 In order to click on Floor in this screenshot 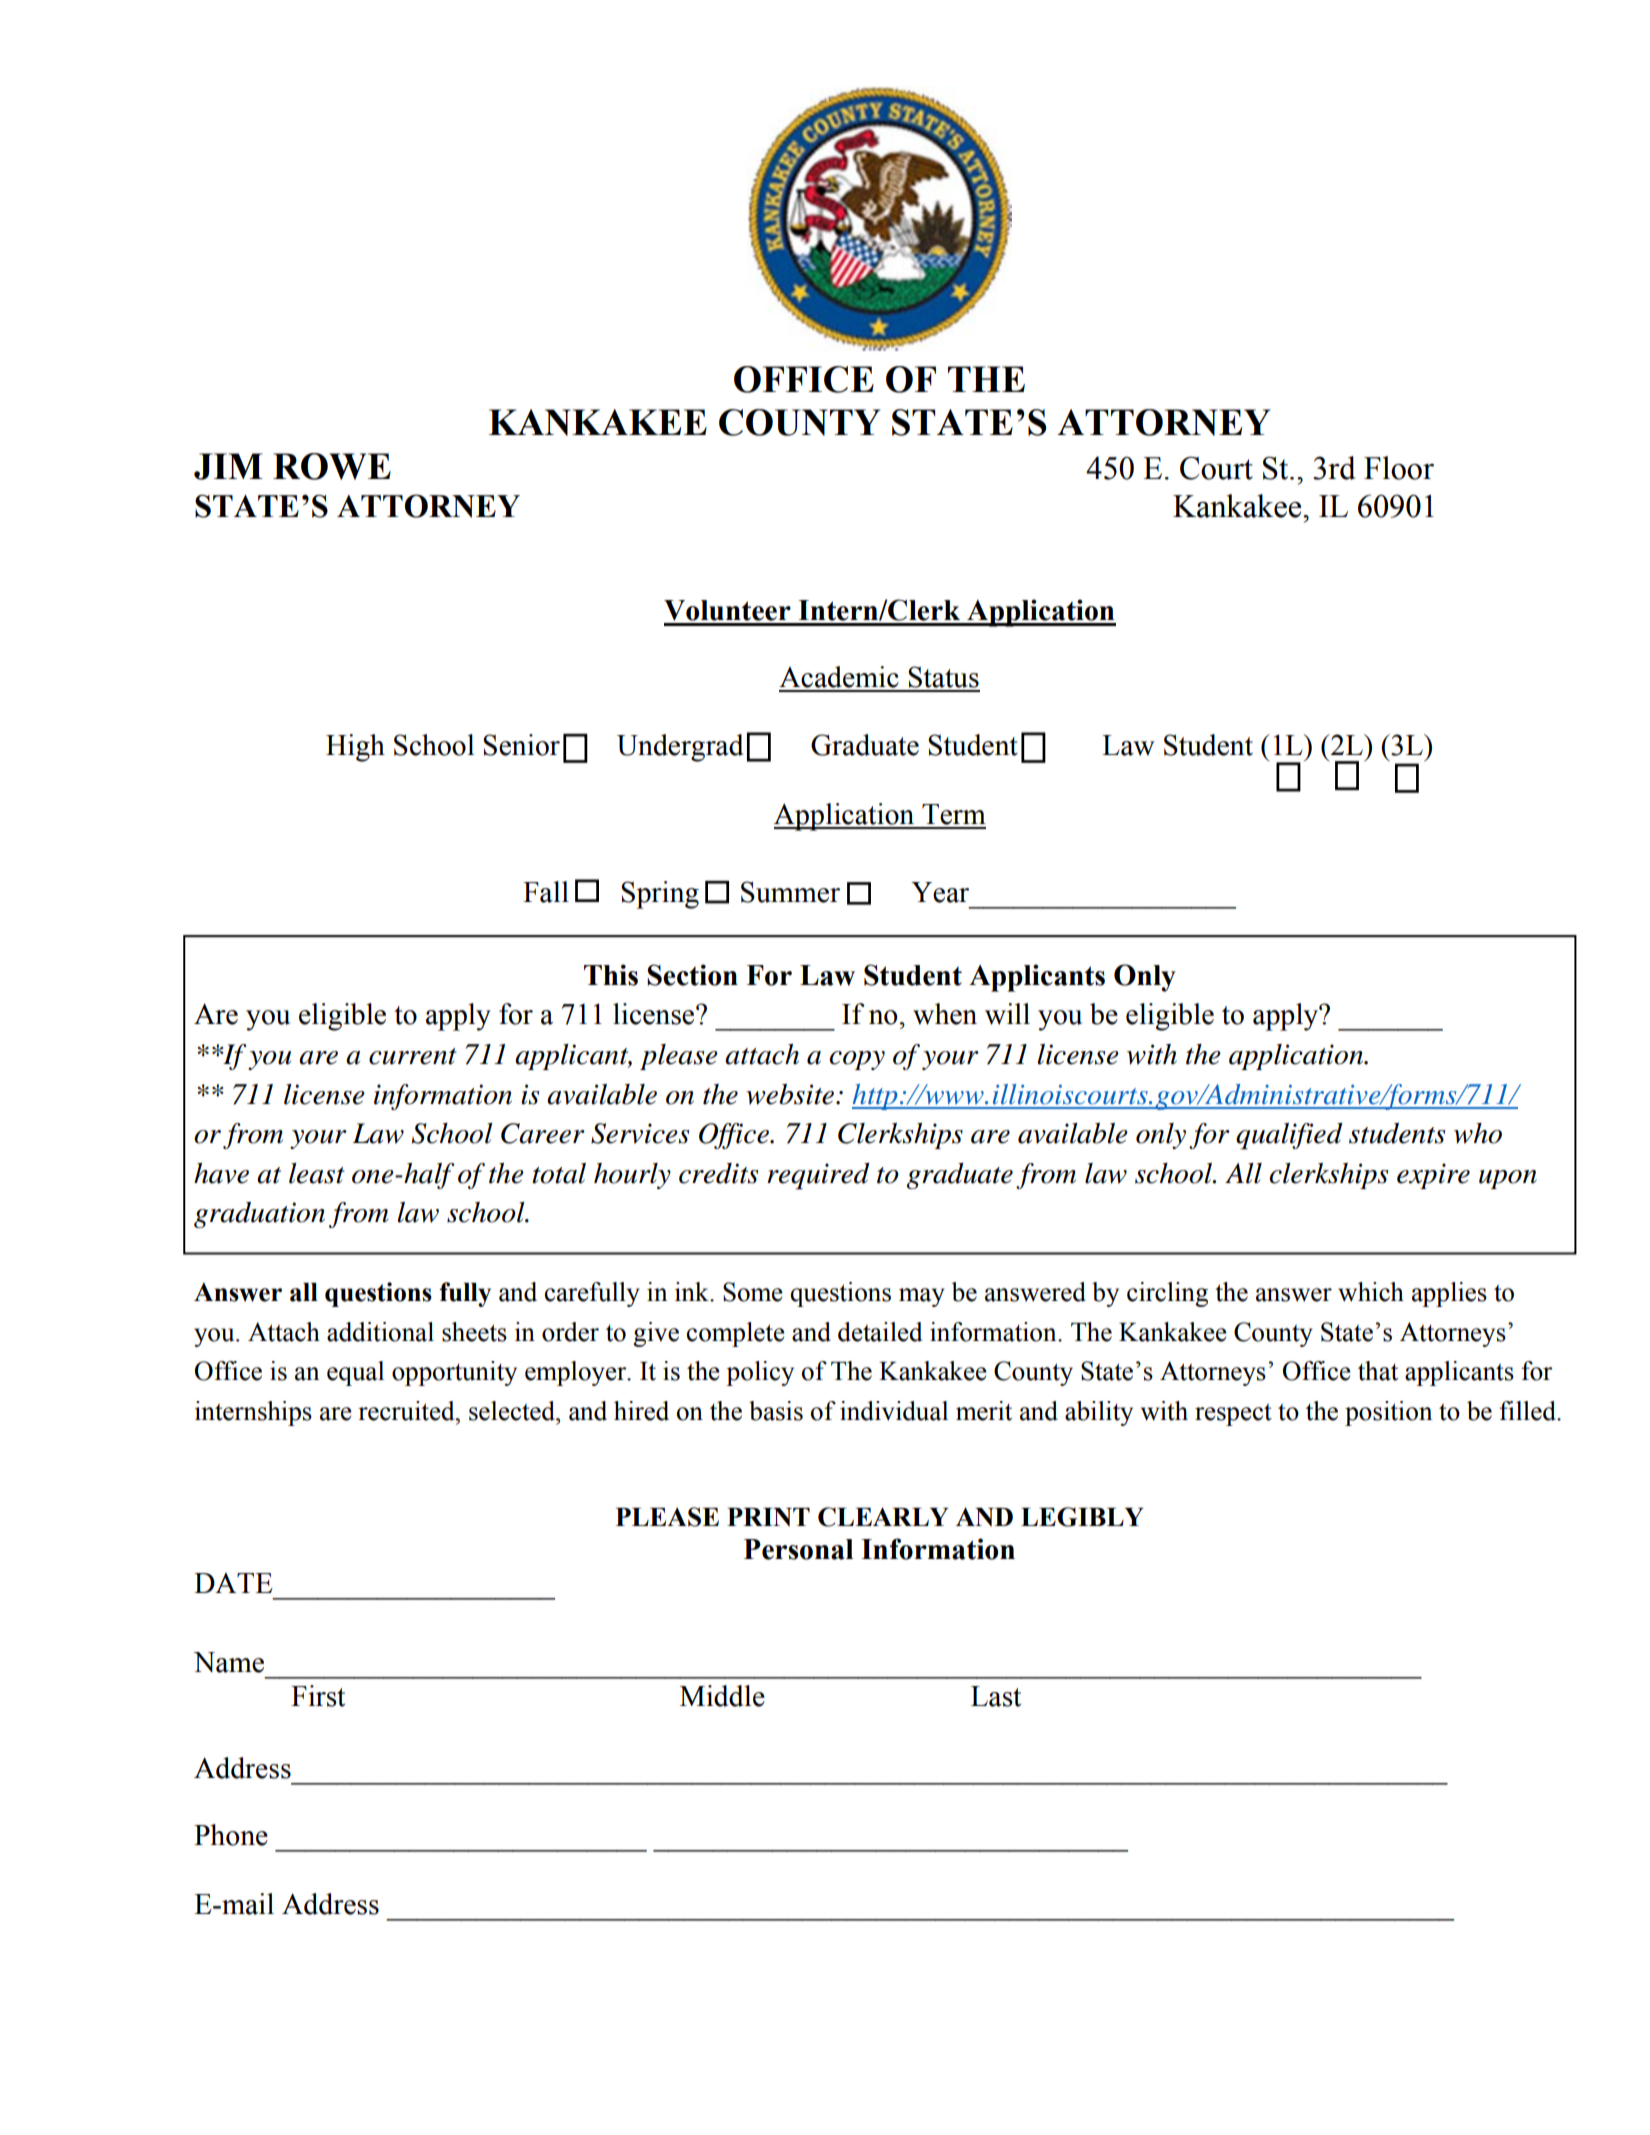, I will do `click(1399, 468)`.
